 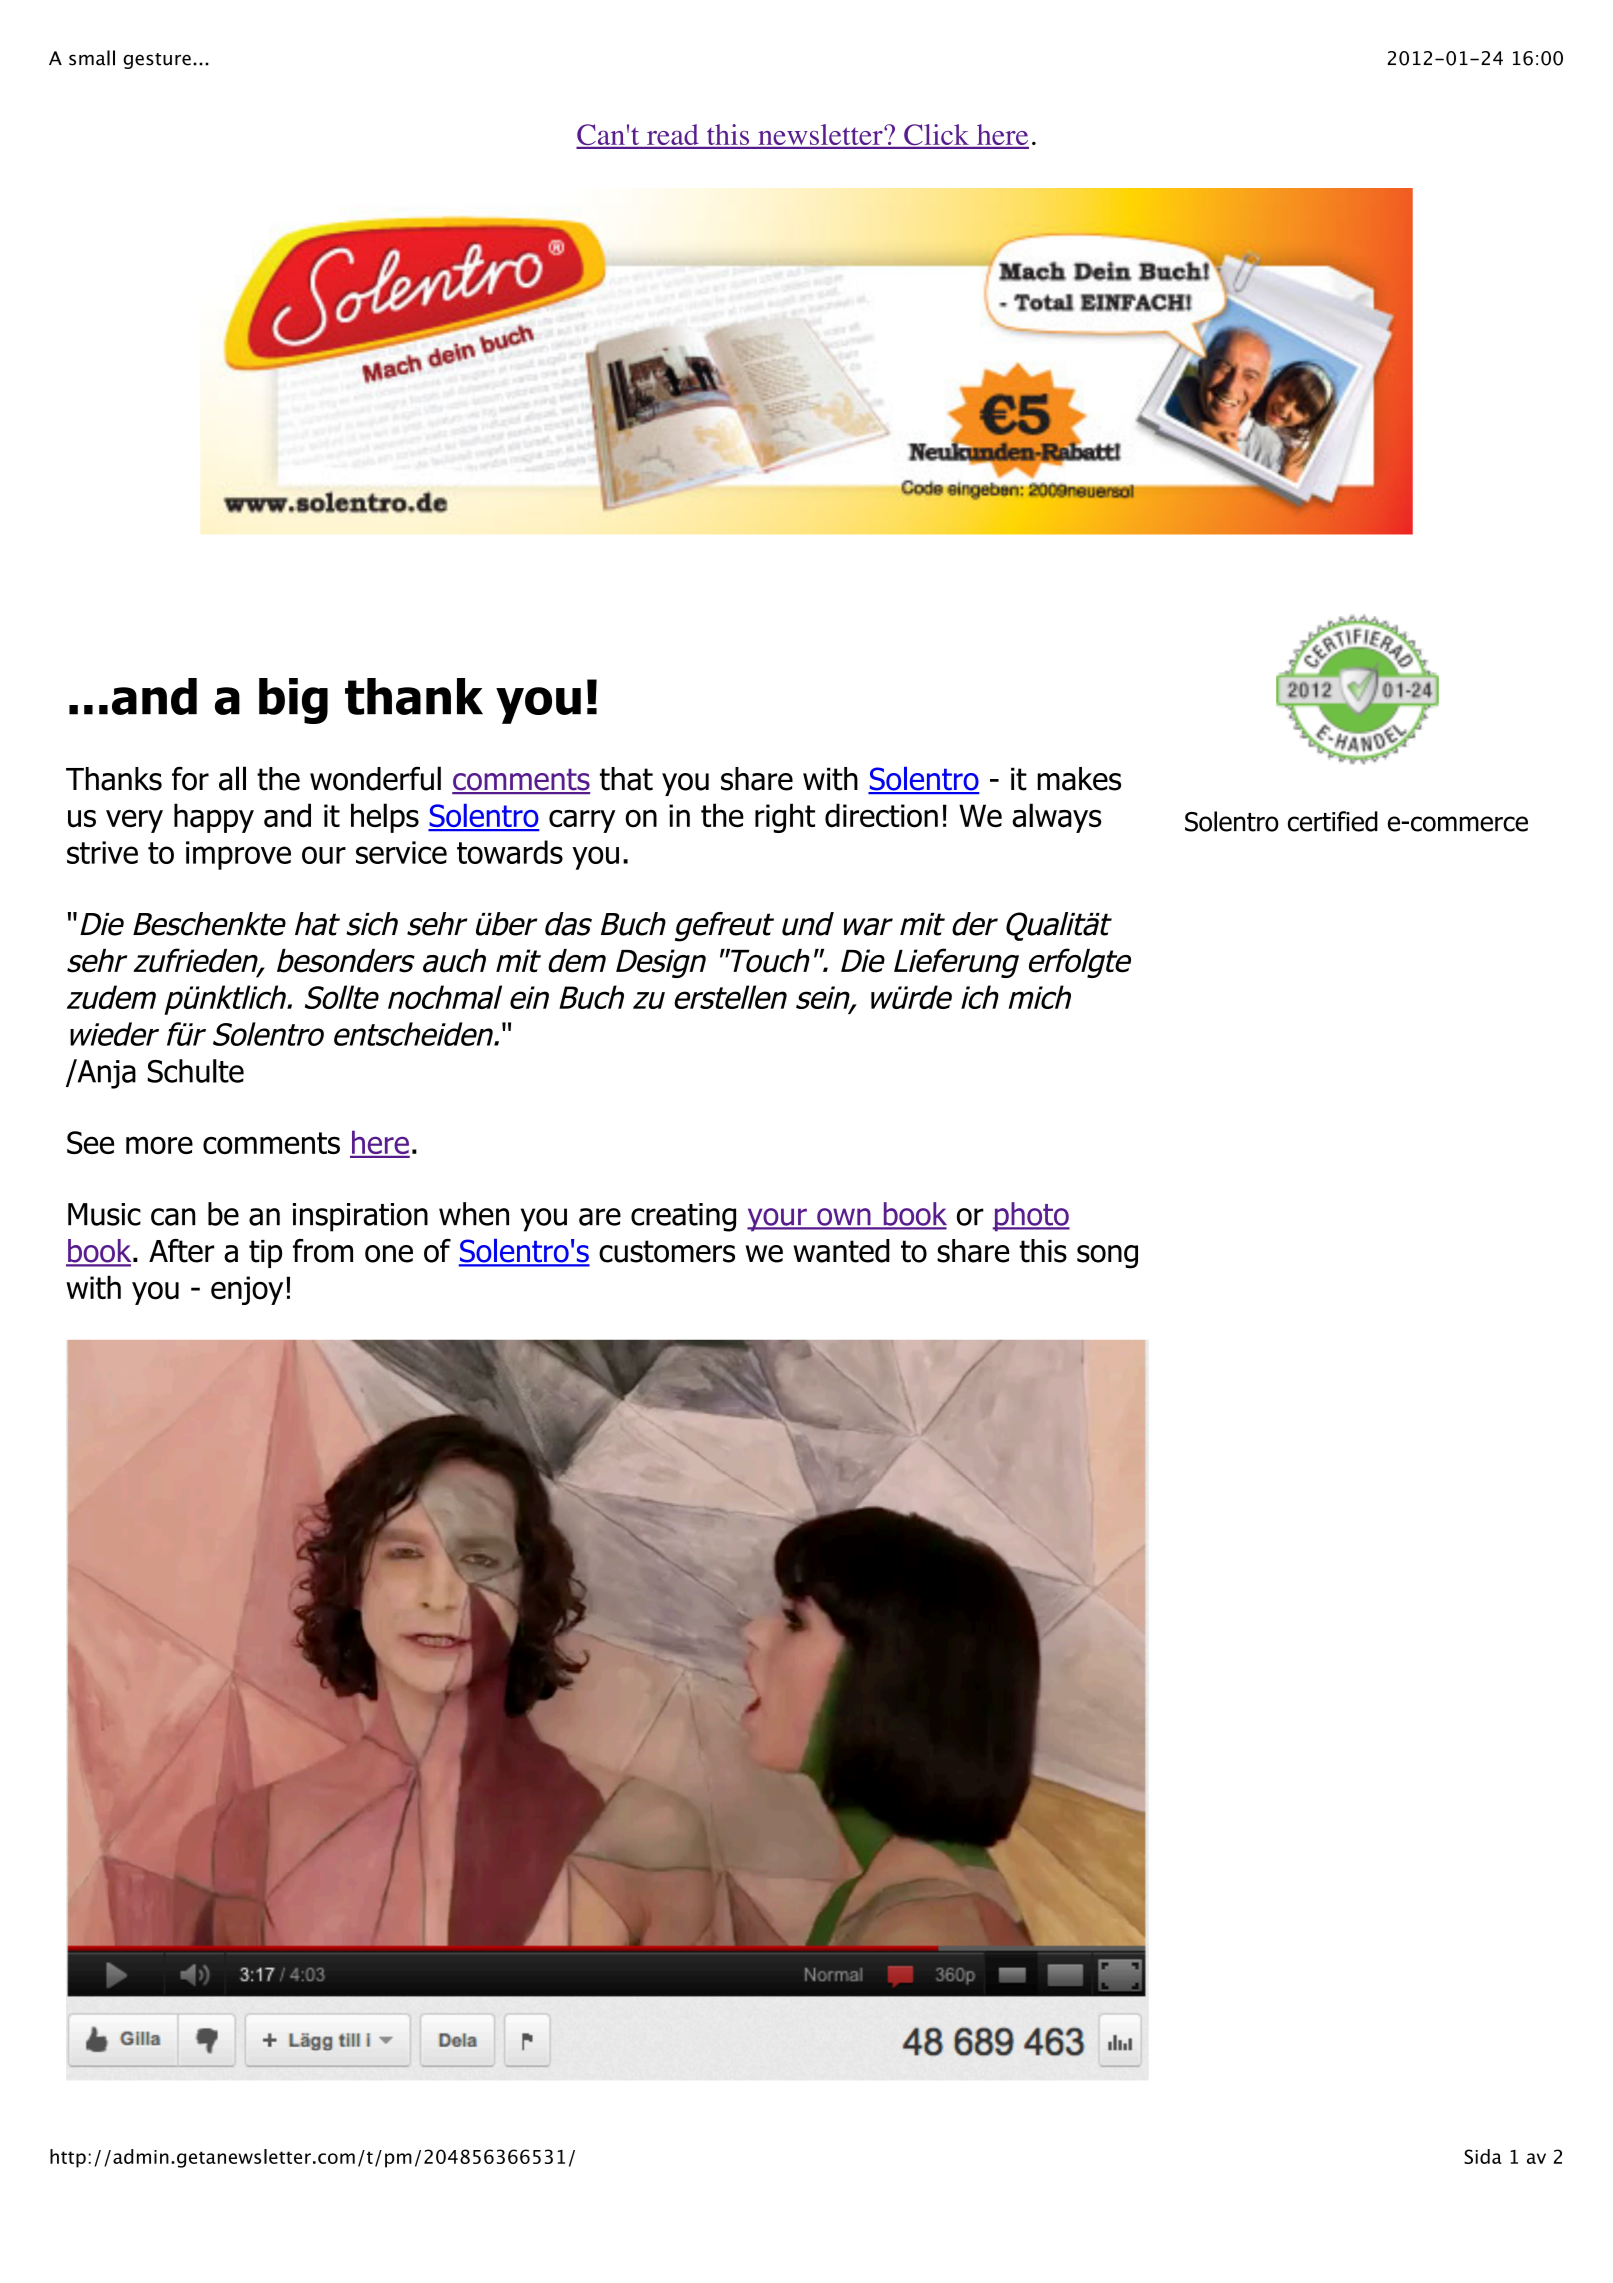 I want to click on read, so click(x=672, y=136).
